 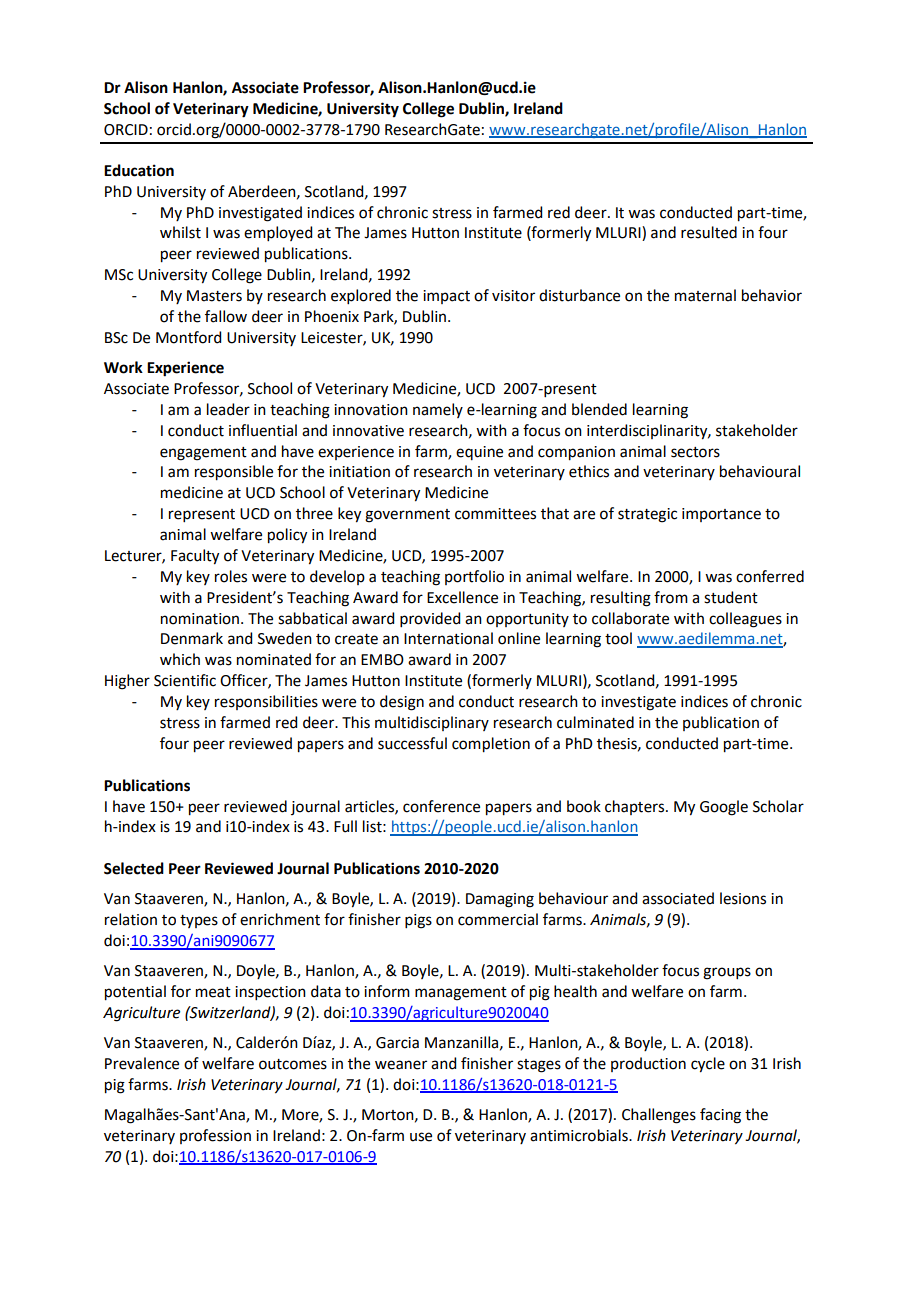 I want to click on impact, so click(x=446, y=297).
